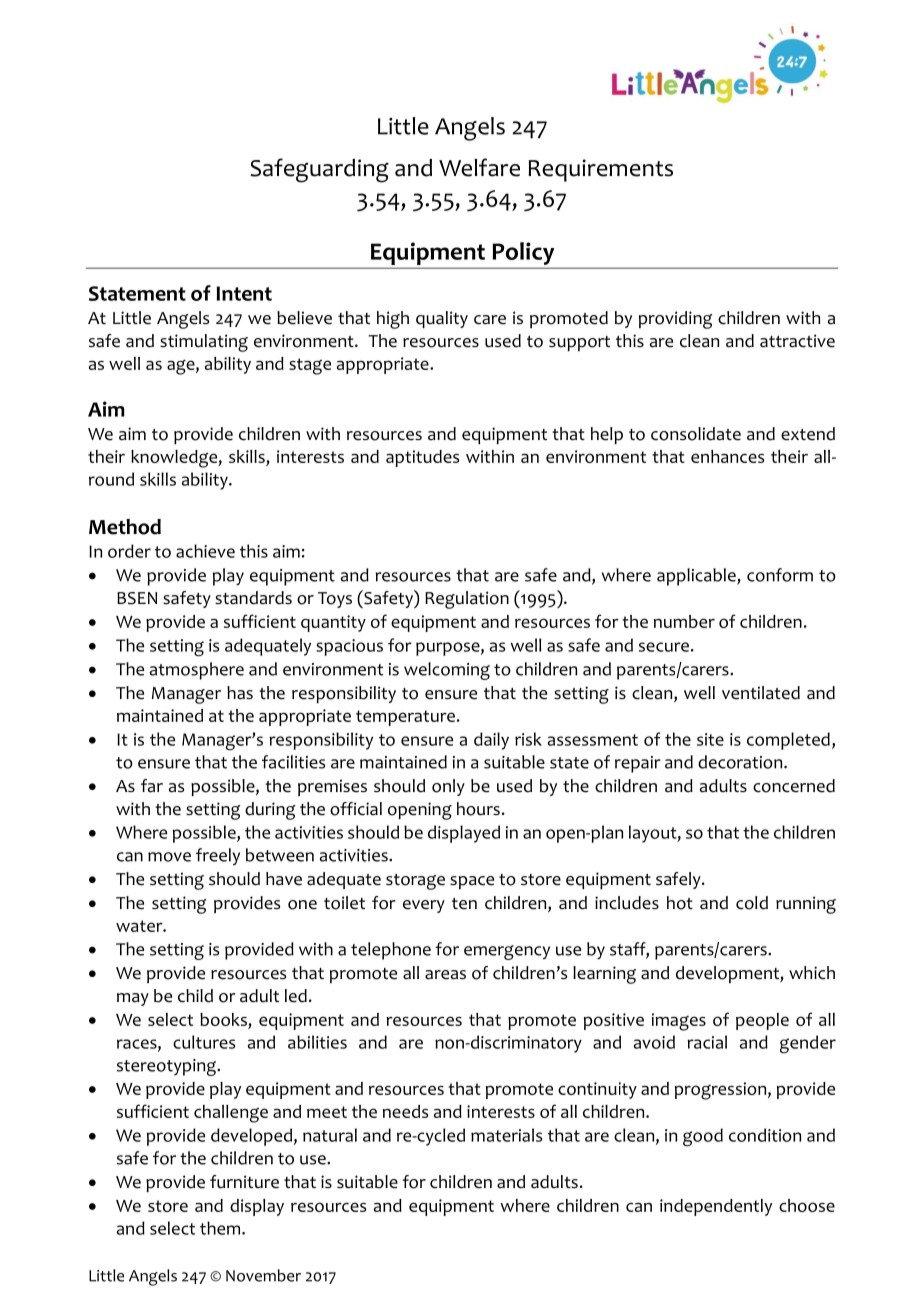 The width and height of the document is (924, 1308). I want to click on Requirements, so click(600, 170).
